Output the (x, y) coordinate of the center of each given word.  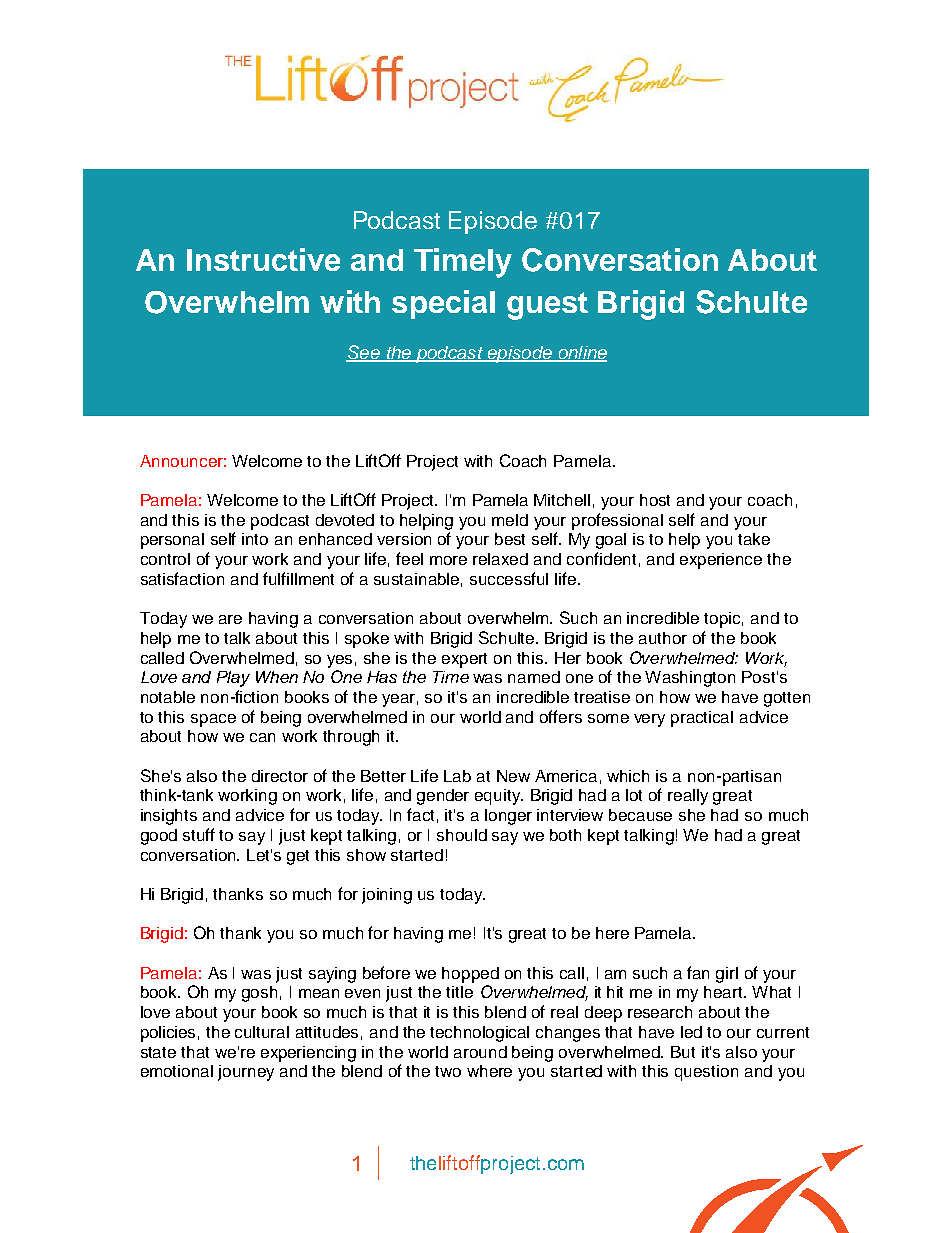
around (480, 1052)
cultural (262, 1032)
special (443, 304)
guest (547, 306)
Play (233, 679)
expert (464, 660)
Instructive (263, 259)
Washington (690, 679)
